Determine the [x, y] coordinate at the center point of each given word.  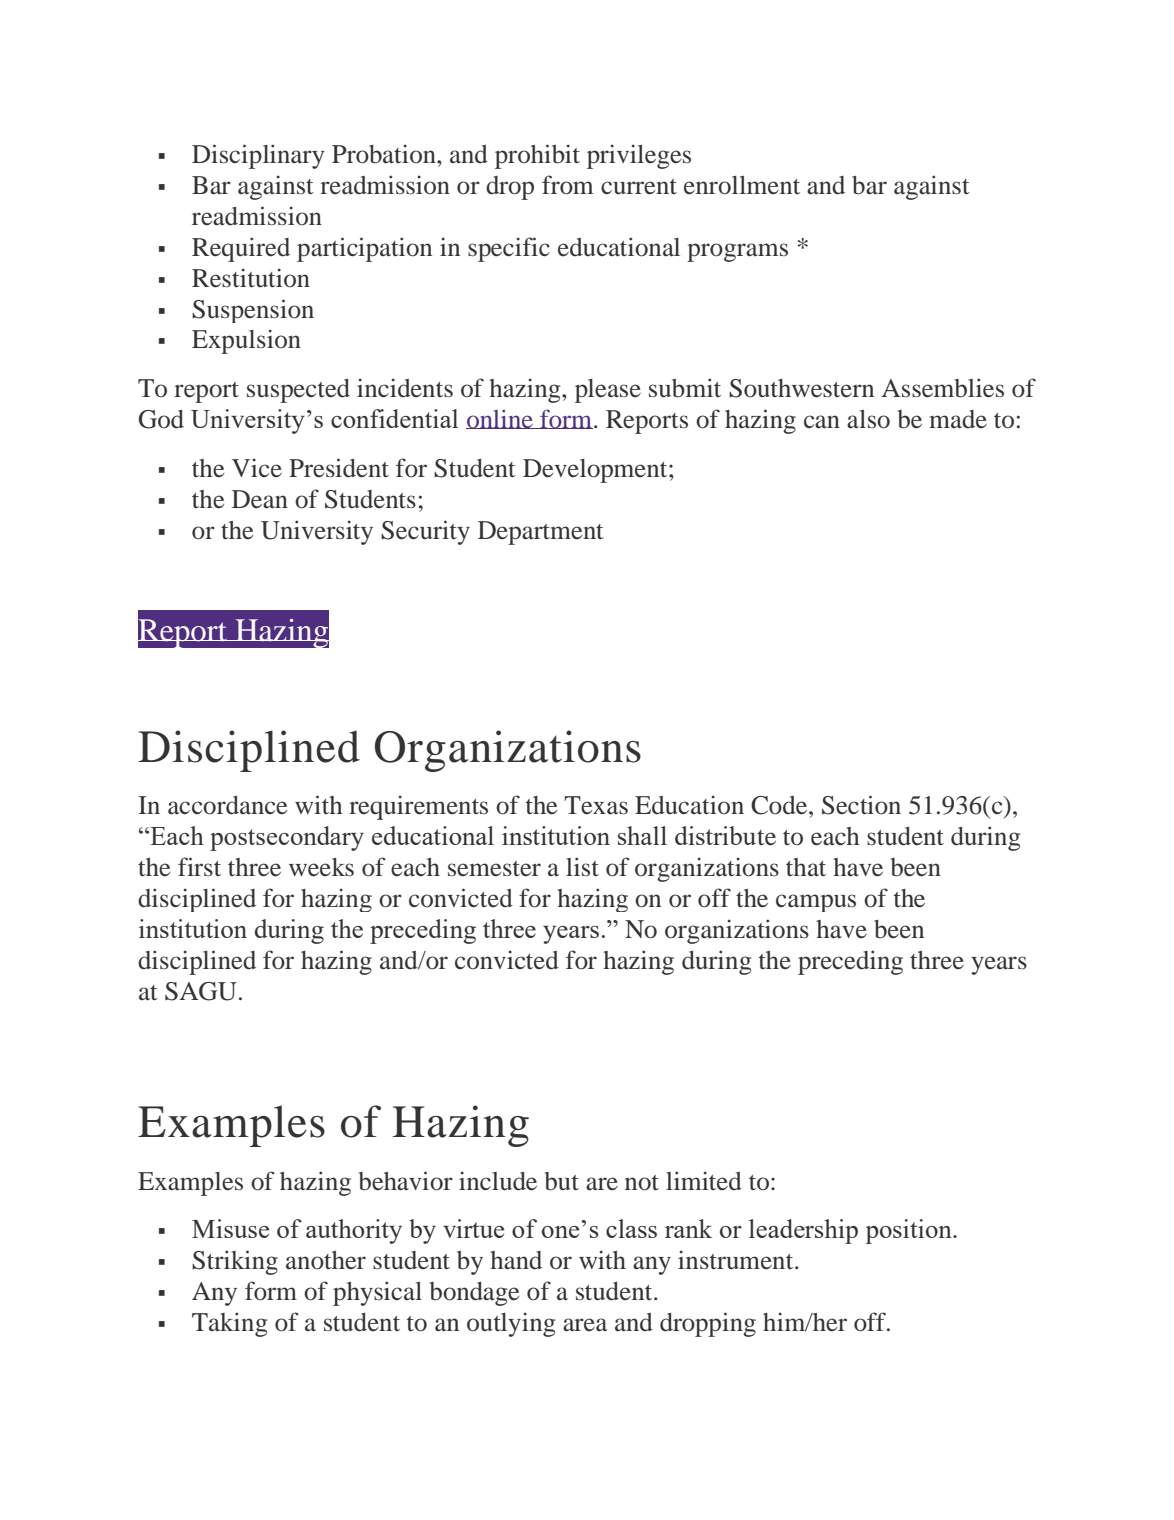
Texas [596, 805]
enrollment [742, 185]
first [199, 867]
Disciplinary [258, 156]
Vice [257, 467]
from [567, 185]
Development [596, 471]
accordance [227, 805]
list [582, 866]
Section [861, 805]
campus [816, 903]
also [868, 419]
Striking [235, 1262]
